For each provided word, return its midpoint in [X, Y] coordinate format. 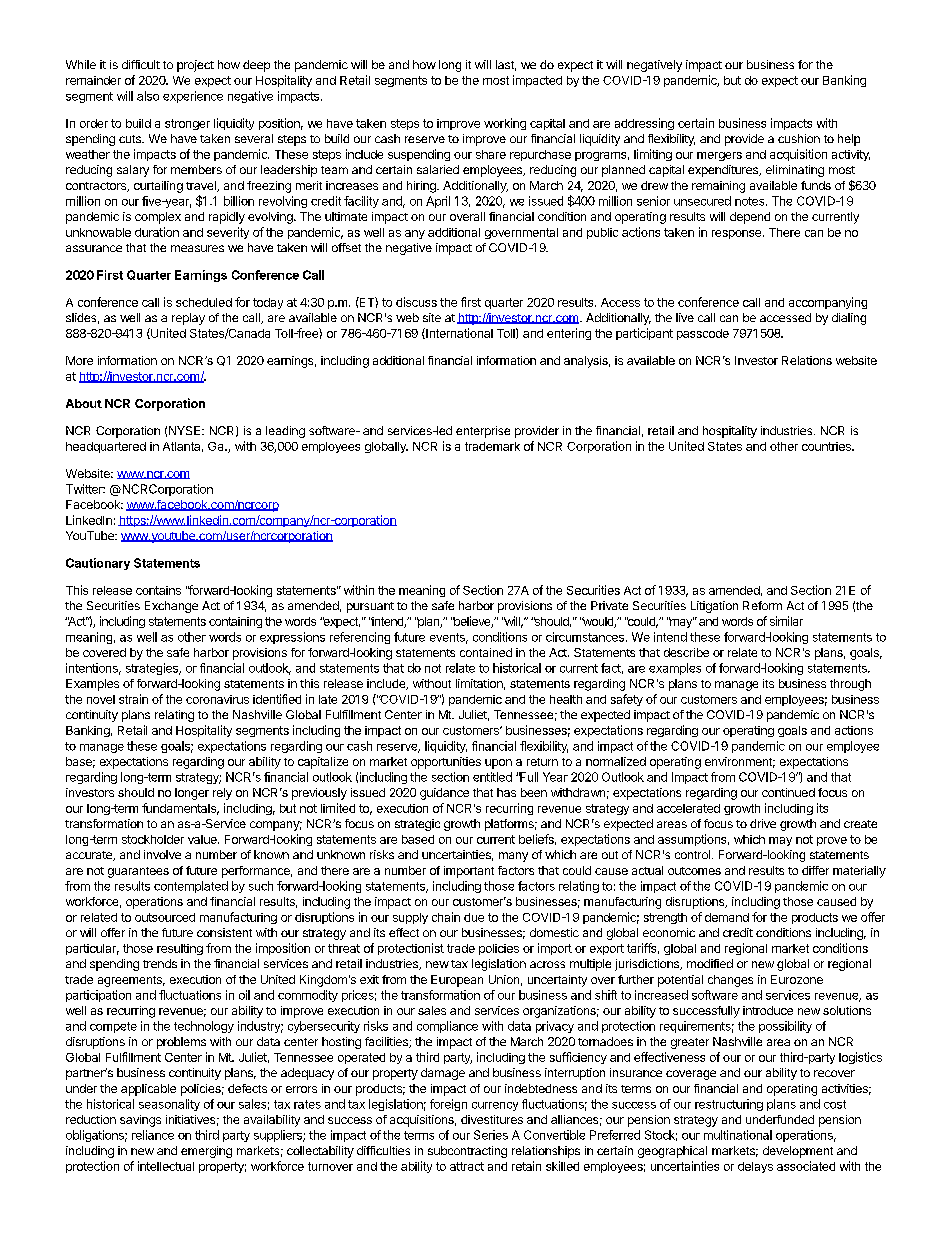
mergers [719, 156]
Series [491, 1135]
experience [193, 97]
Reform [762, 605]
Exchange [171, 607]
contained [486, 652]
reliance [153, 1135]
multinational [738, 1135]
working [505, 124]
